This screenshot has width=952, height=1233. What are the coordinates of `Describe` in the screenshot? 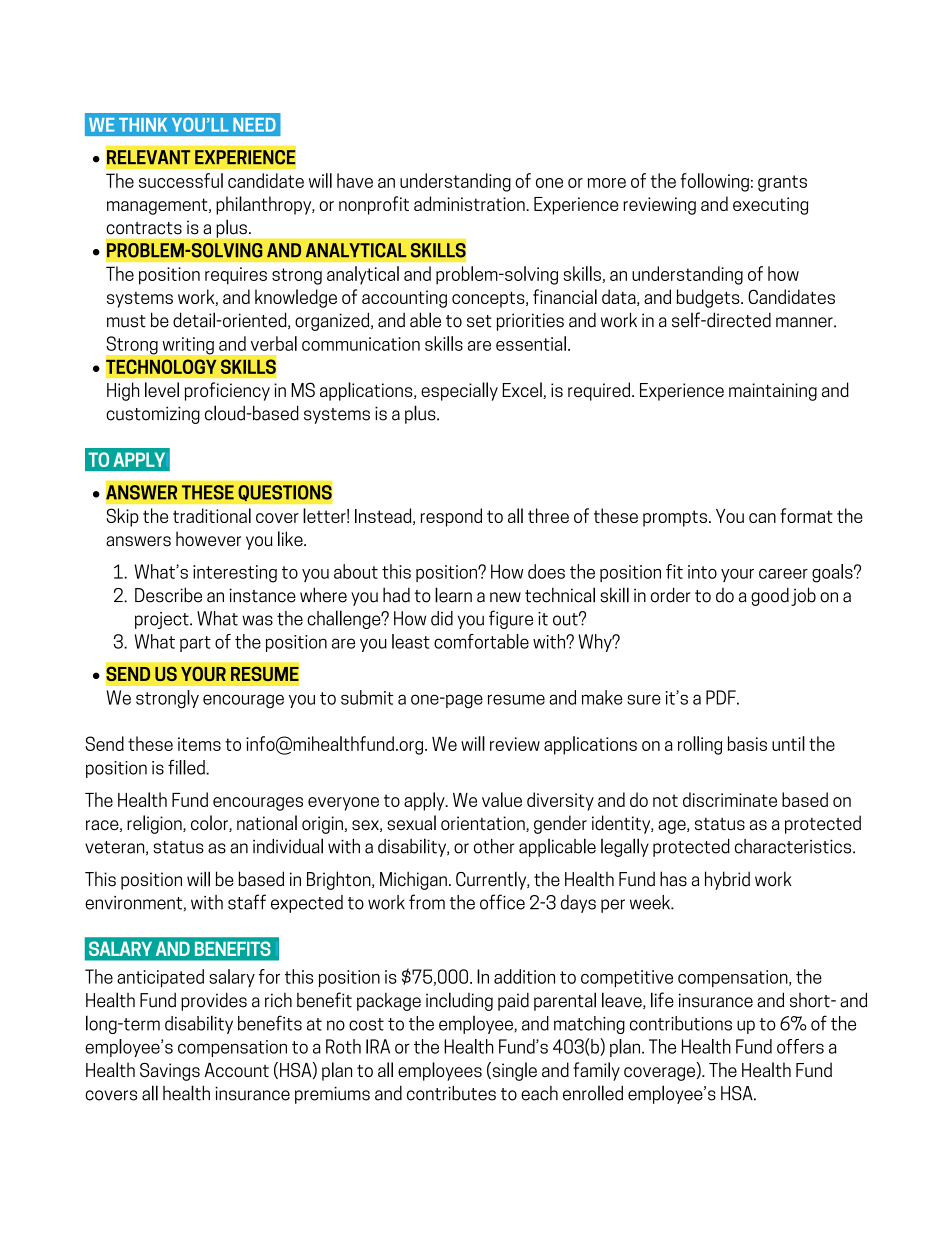 It's located at (168, 595).
